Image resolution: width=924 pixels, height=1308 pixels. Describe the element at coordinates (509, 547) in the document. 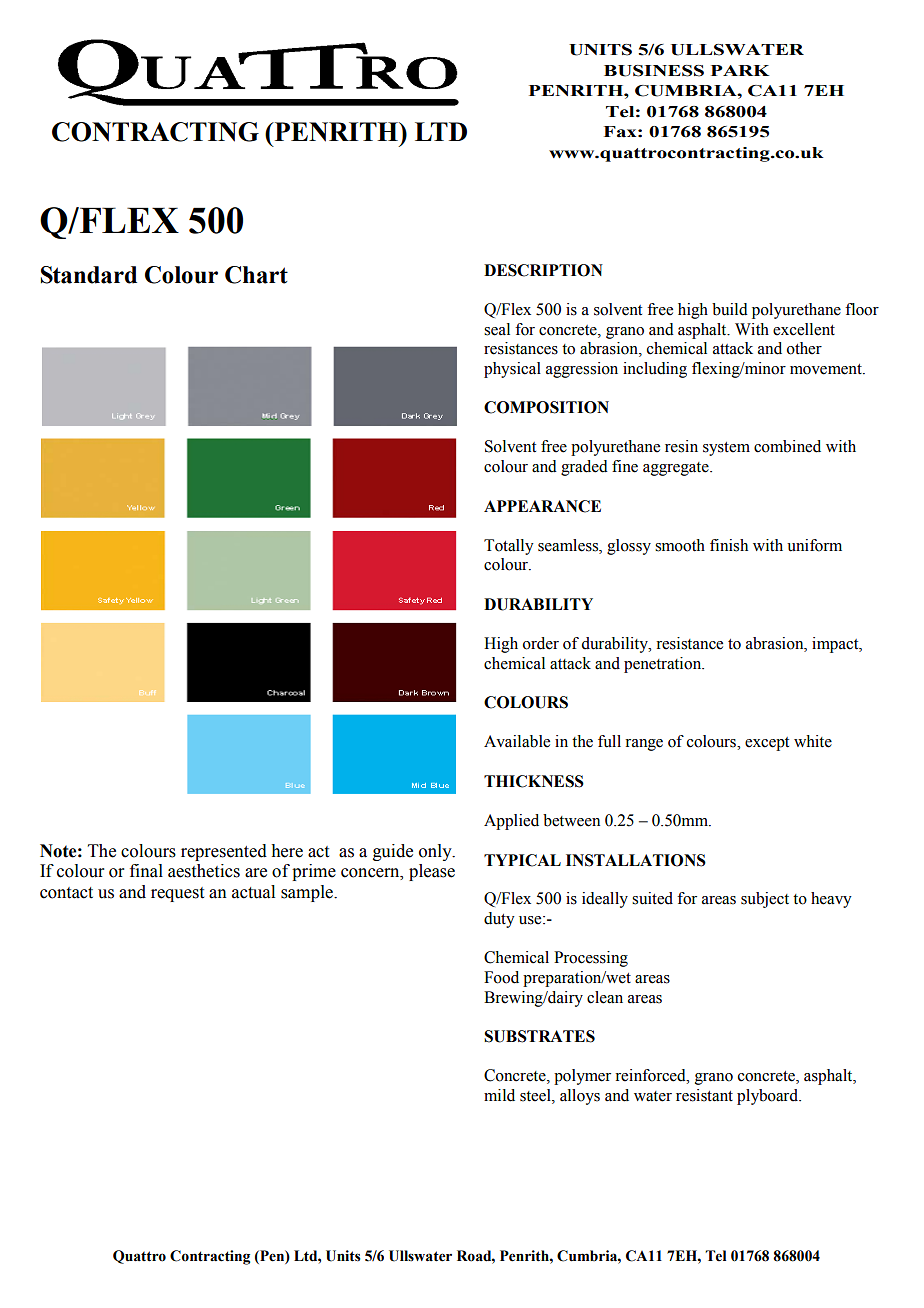

I see `Totally` at that location.
